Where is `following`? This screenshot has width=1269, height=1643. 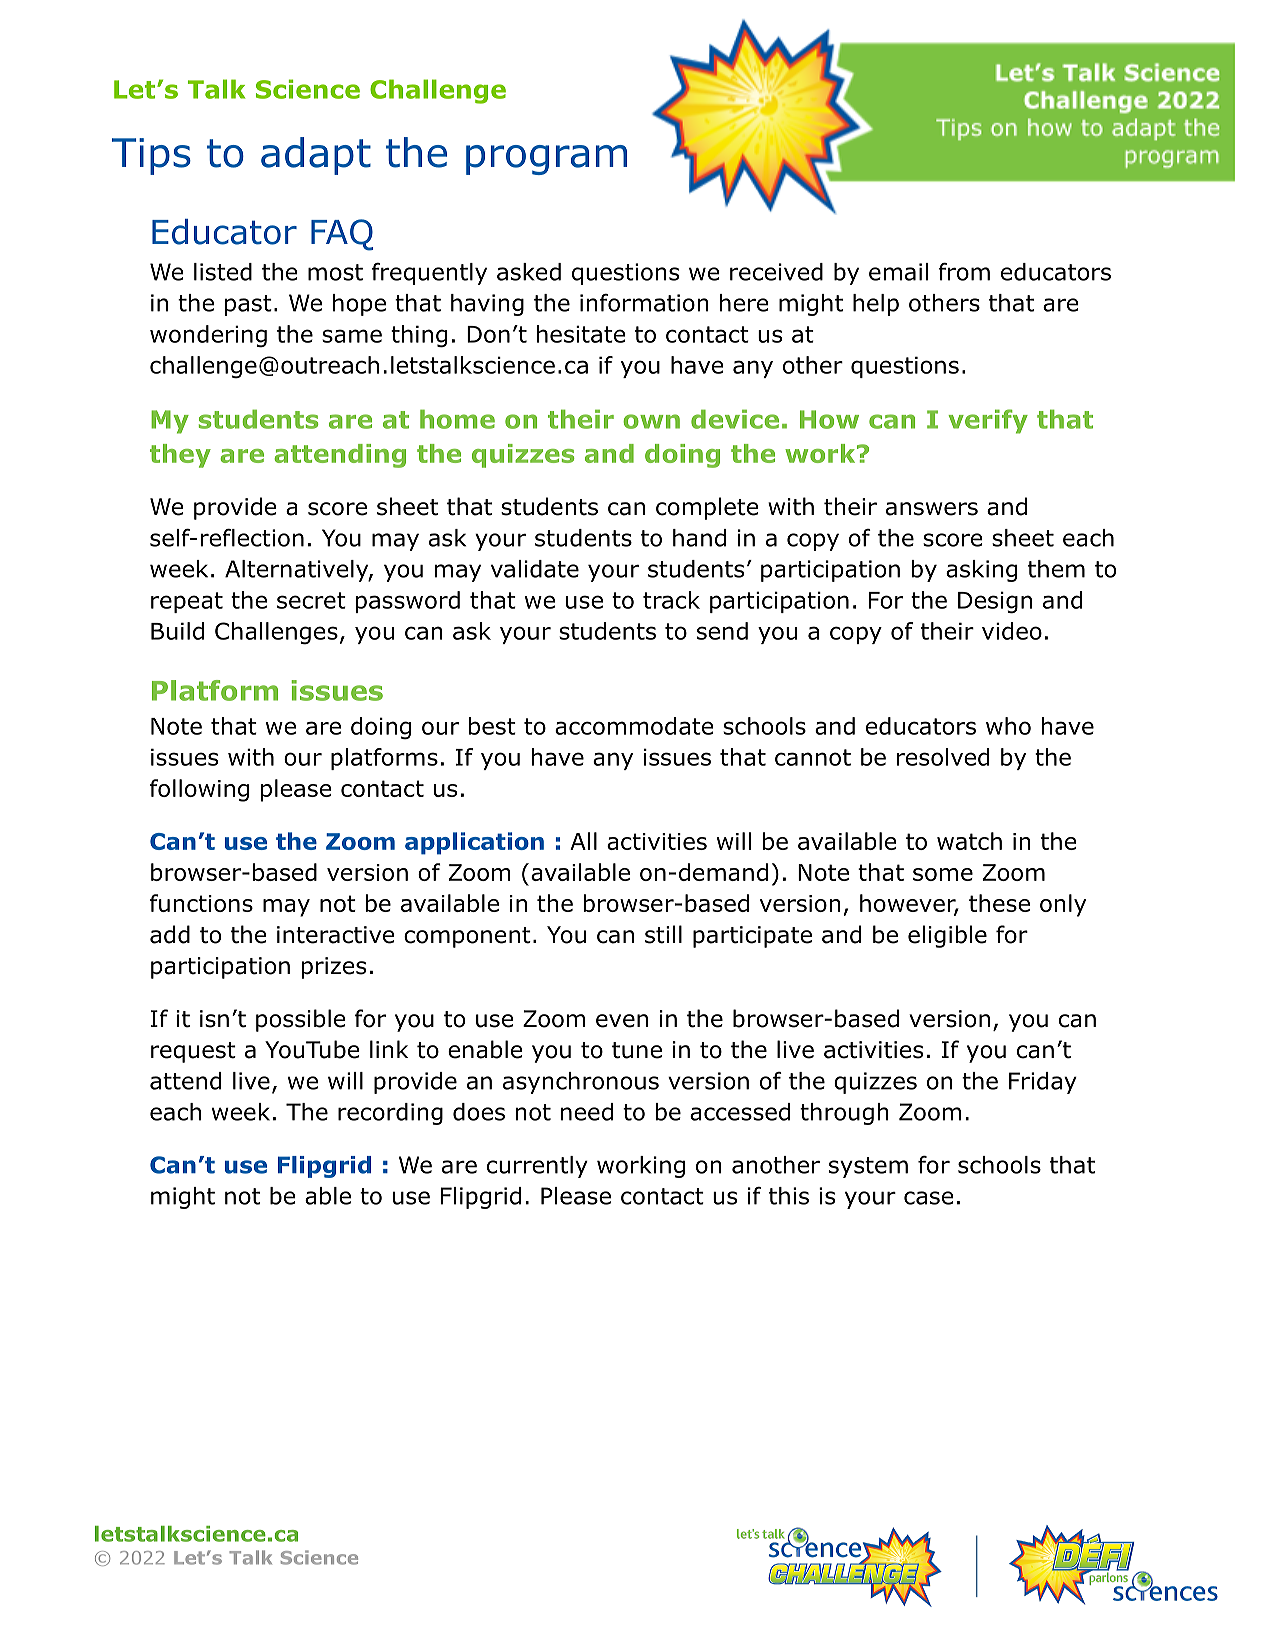 following is located at coordinates (199, 790).
